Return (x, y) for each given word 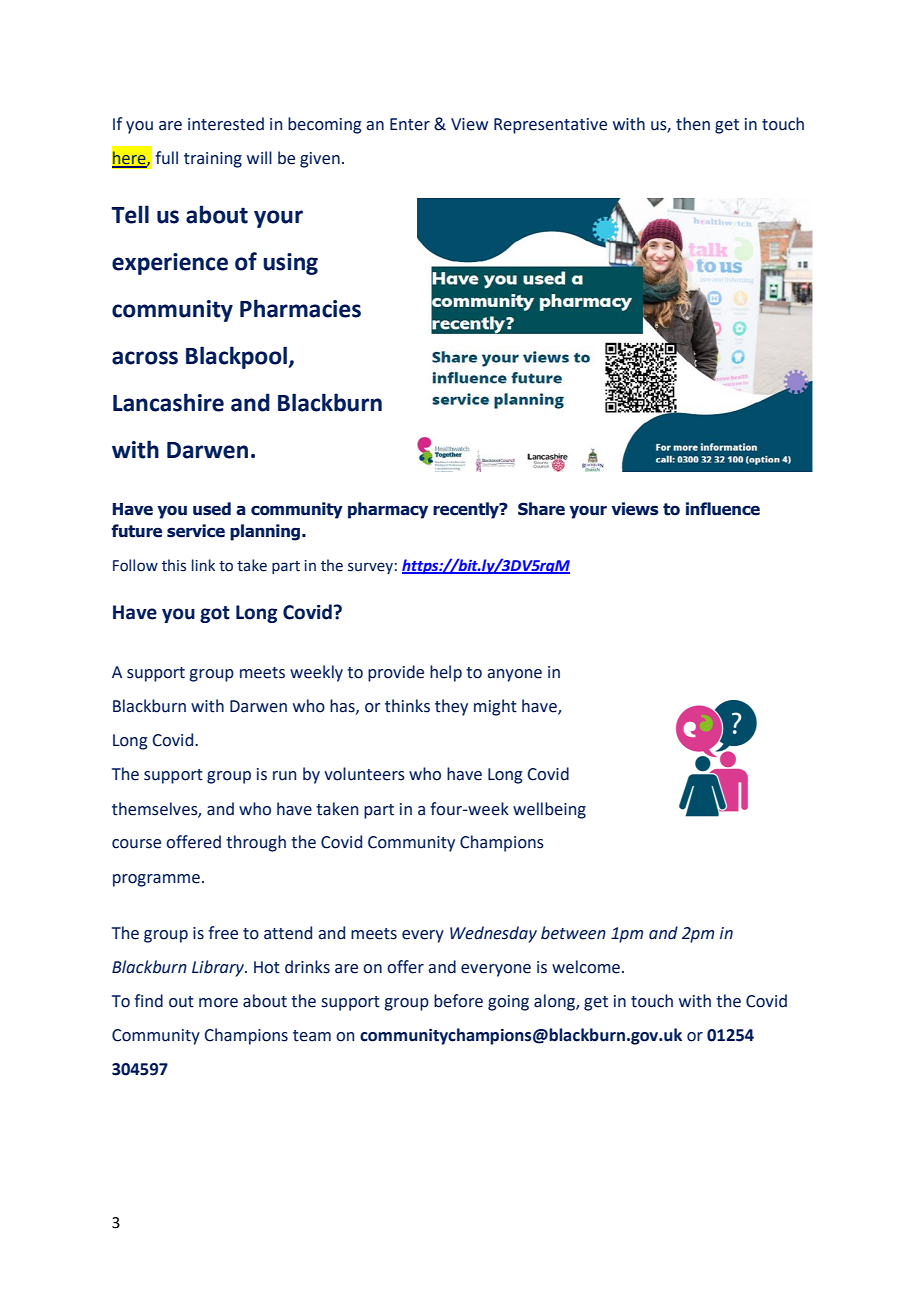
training (213, 160)
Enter (410, 124)
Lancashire (168, 402)
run (284, 776)
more (218, 1003)
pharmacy (388, 510)
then (693, 124)
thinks (407, 706)
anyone (514, 675)
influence (723, 509)
